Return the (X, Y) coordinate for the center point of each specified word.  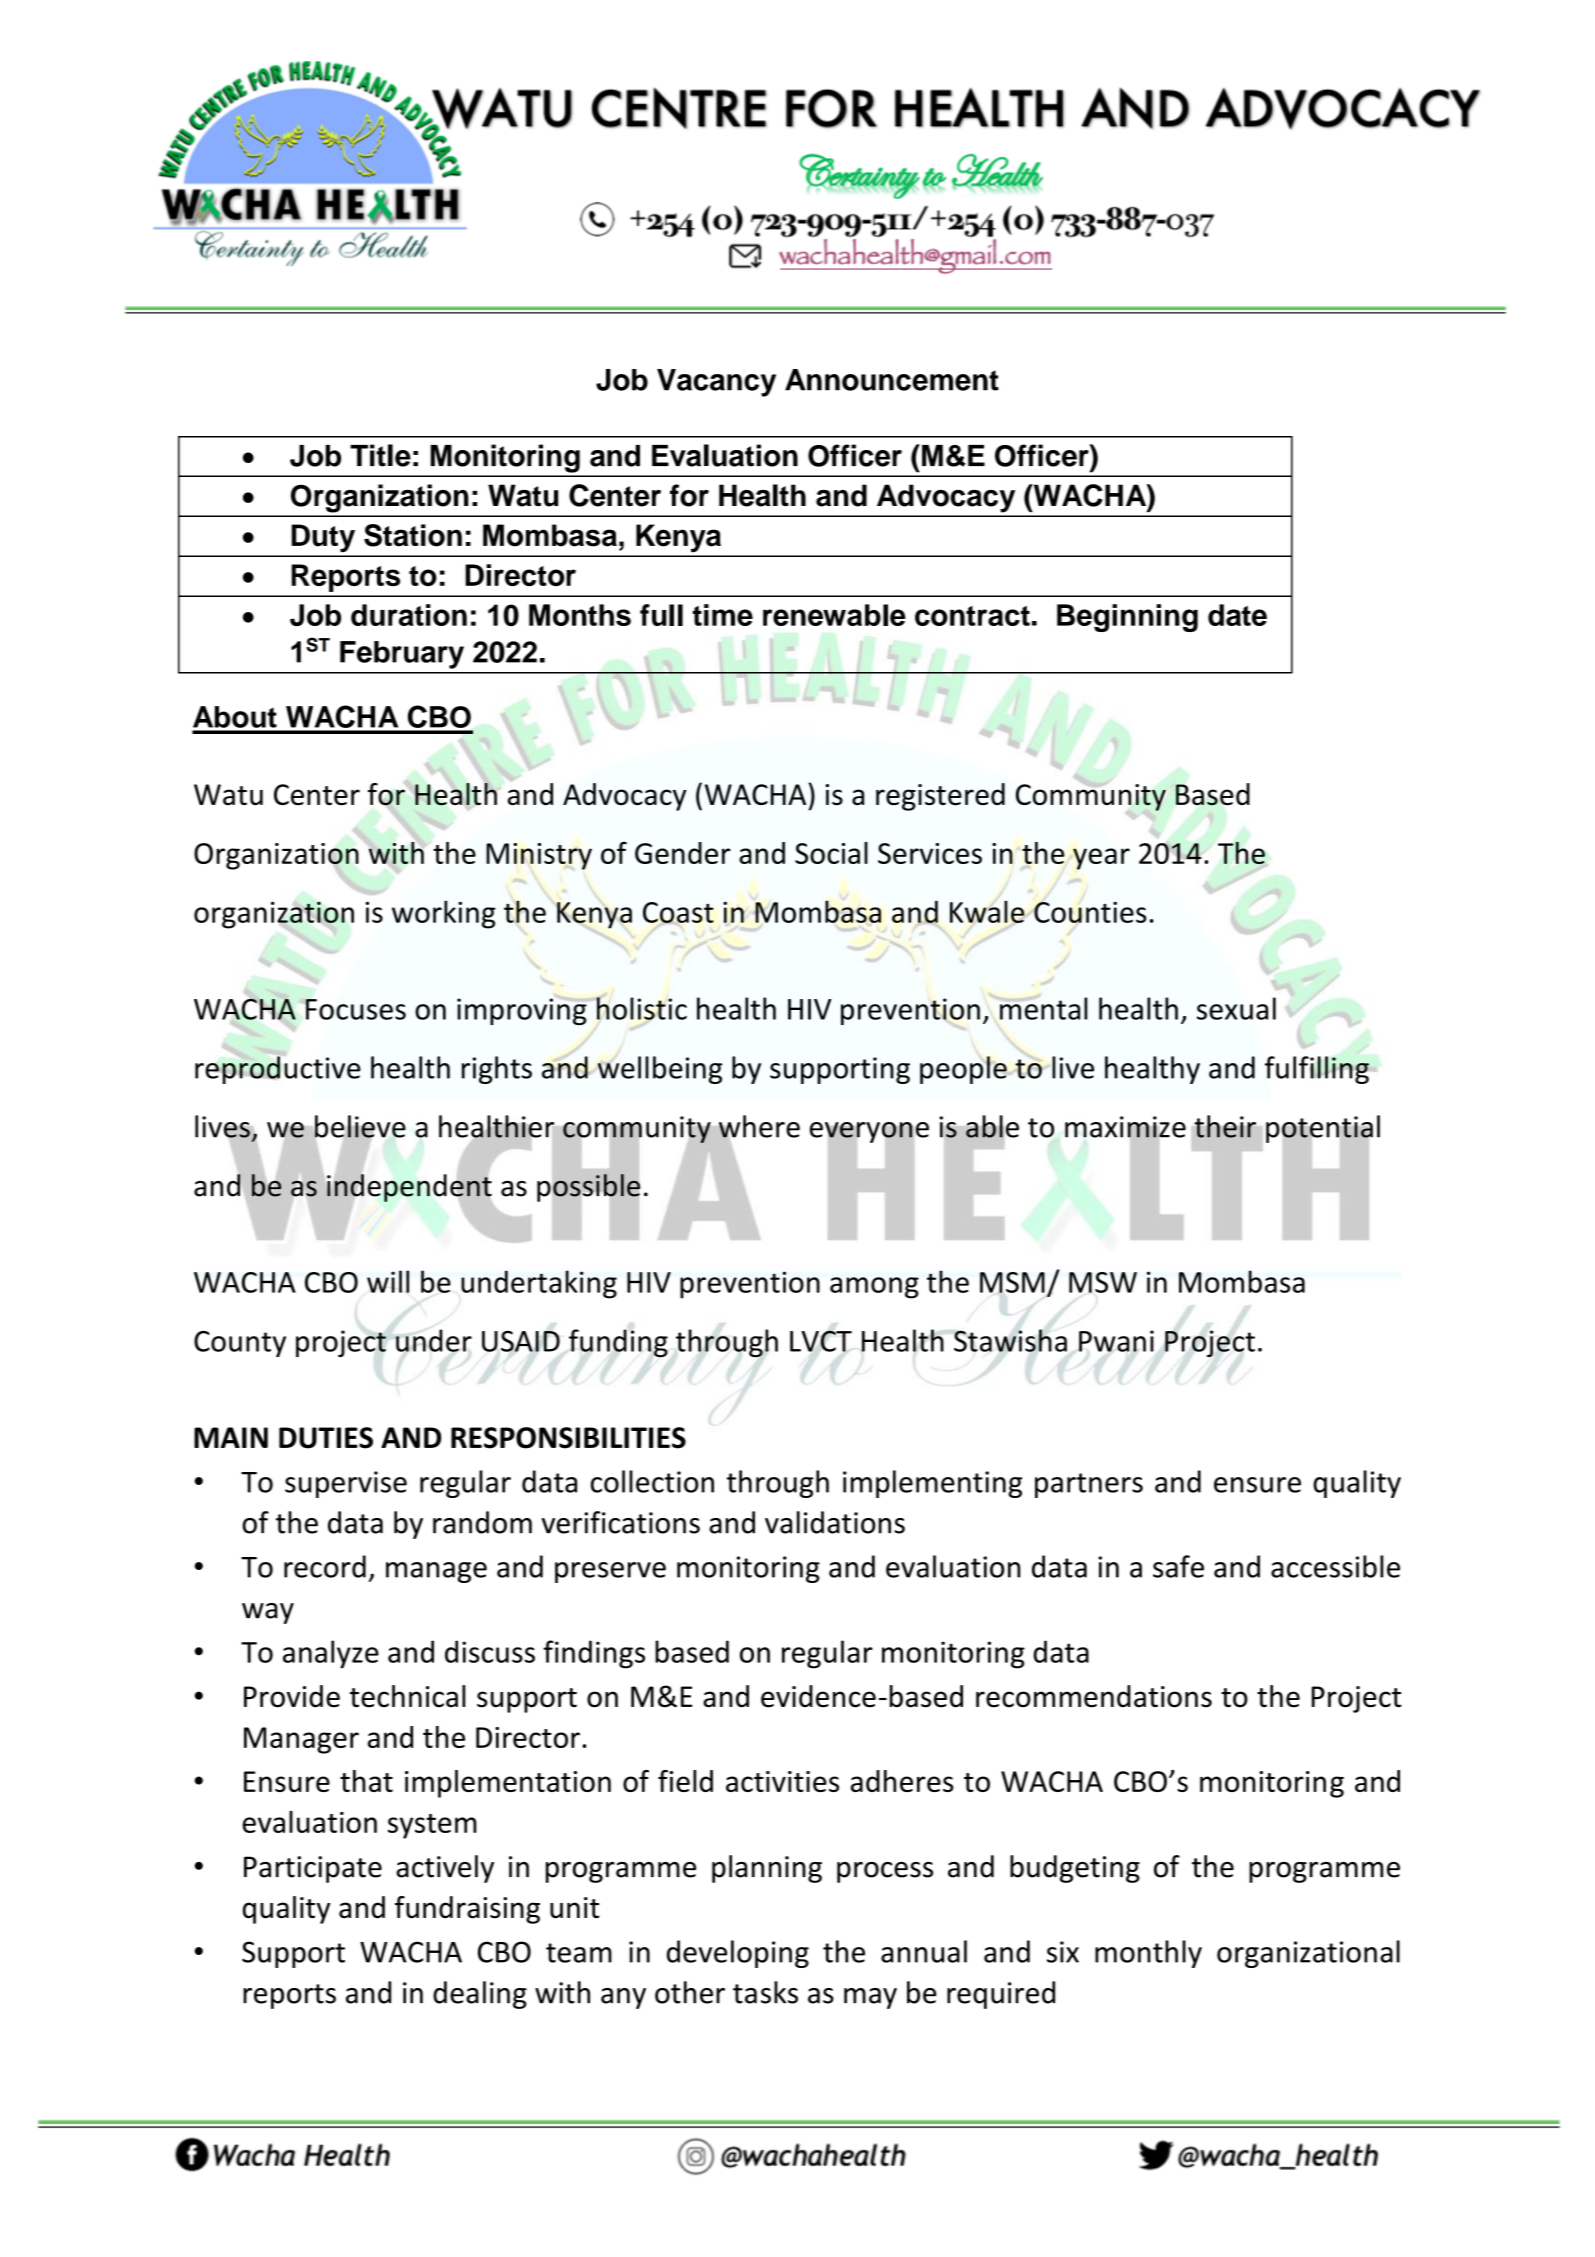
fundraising (467, 1910)
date (1237, 615)
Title (380, 455)
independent (409, 1188)
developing (738, 1954)
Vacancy (716, 383)
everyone (869, 1133)
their (1225, 1126)
